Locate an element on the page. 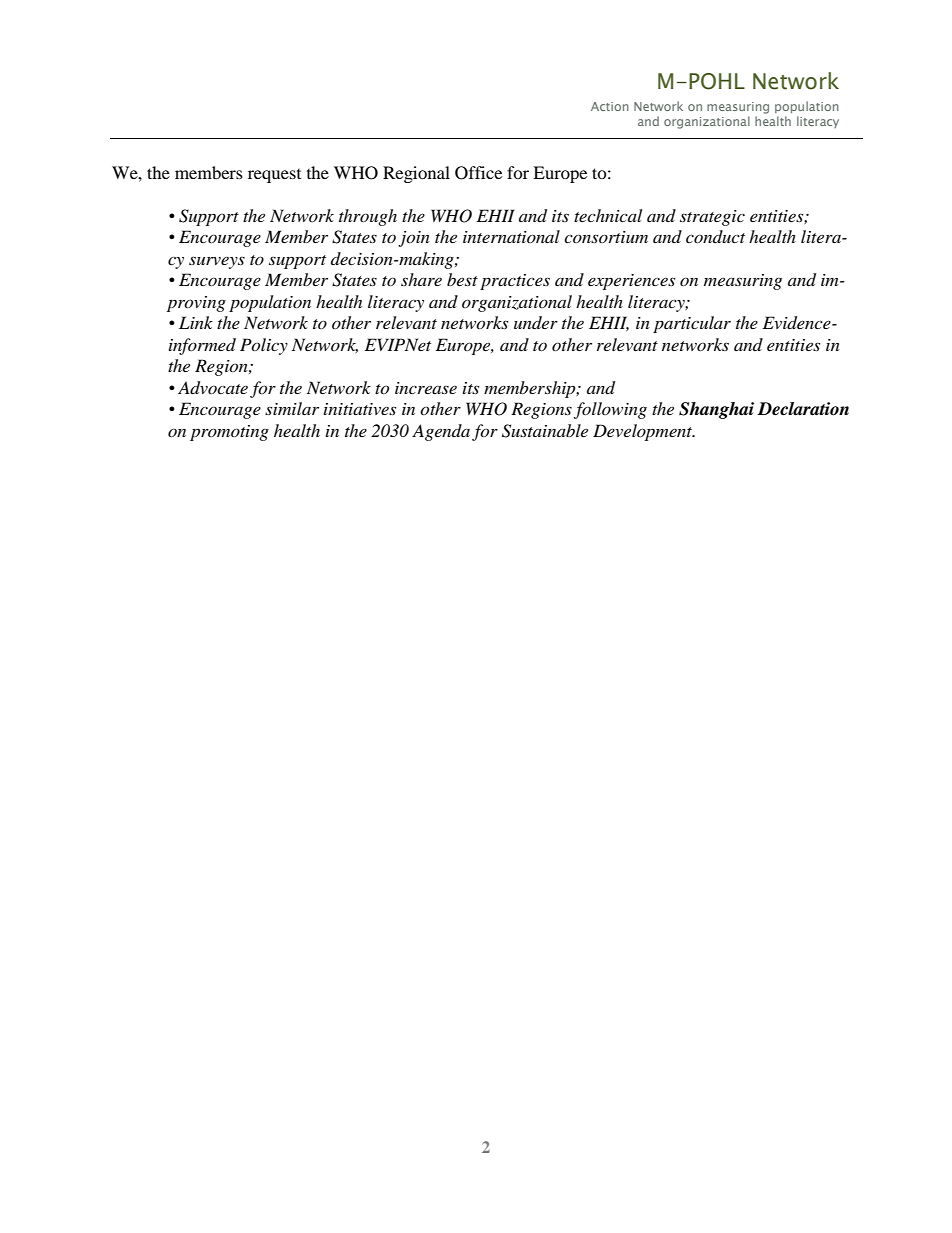 This page has height=1233, width=952. promoting is located at coordinates (229, 433).
